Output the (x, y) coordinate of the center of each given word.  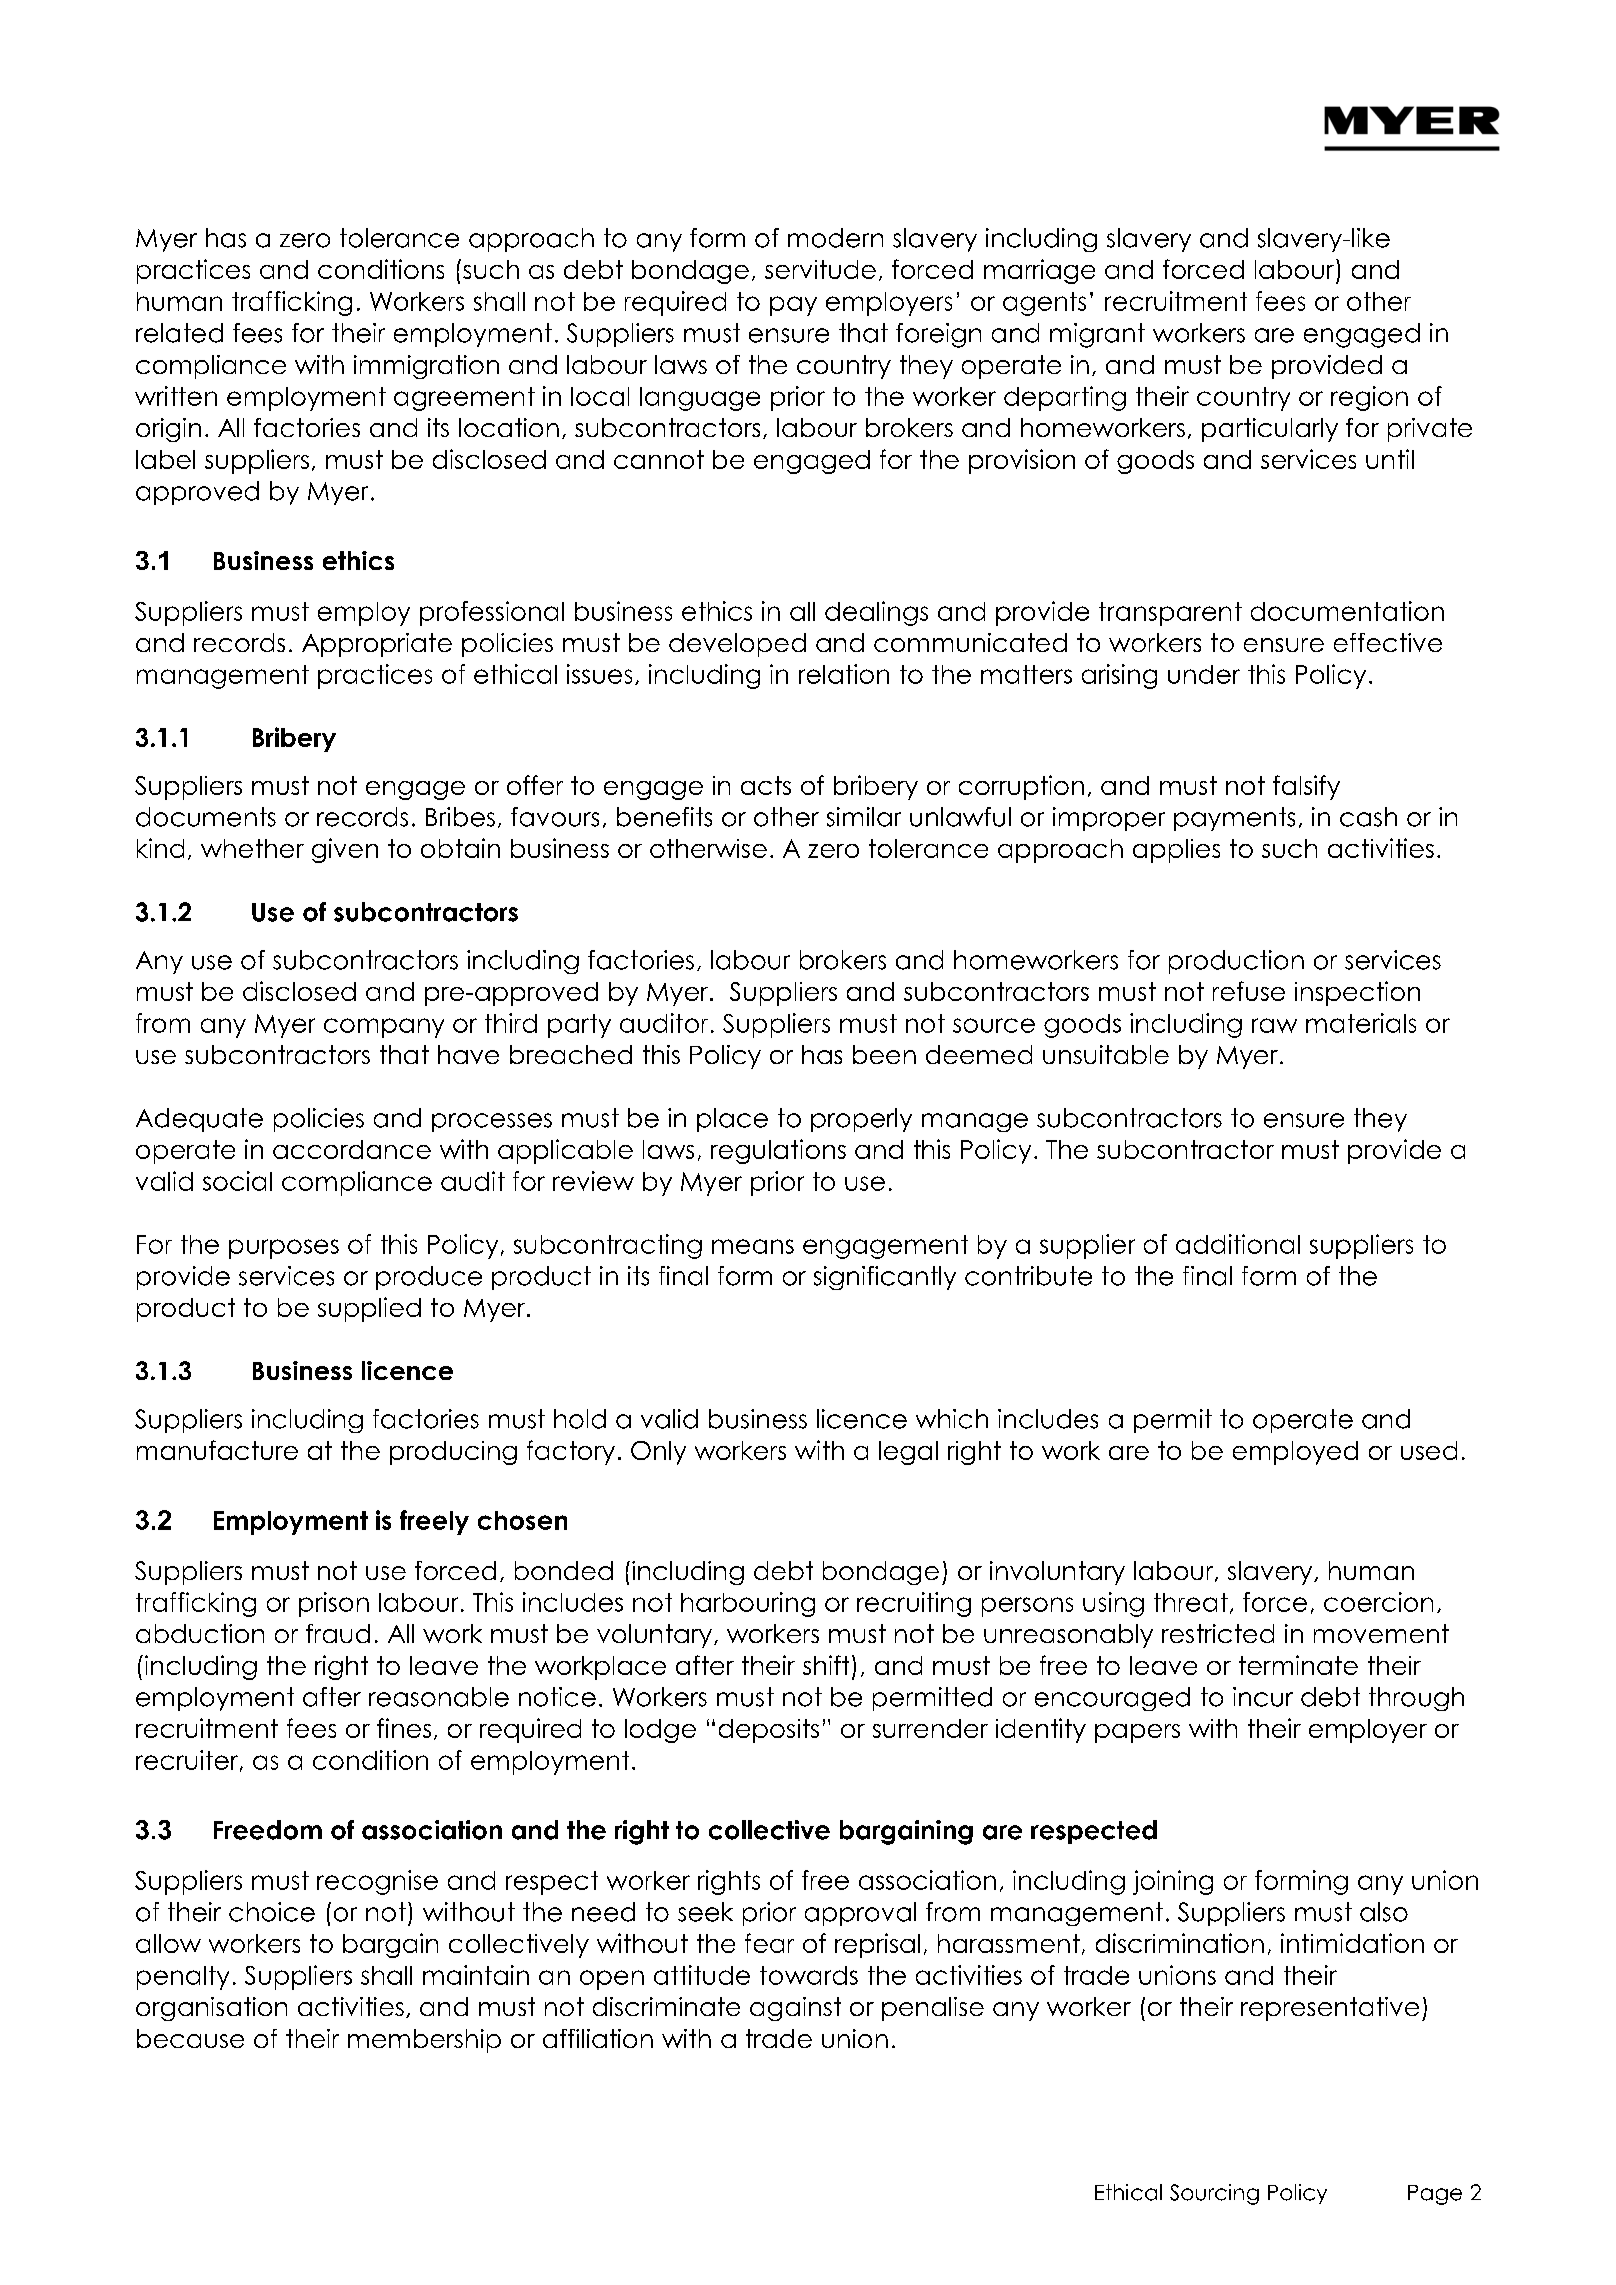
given (345, 850)
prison (334, 1604)
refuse (1249, 991)
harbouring (748, 1604)
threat (1191, 1602)
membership (424, 2041)
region (1369, 398)
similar (864, 817)
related (179, 333)
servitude (820, 269)
